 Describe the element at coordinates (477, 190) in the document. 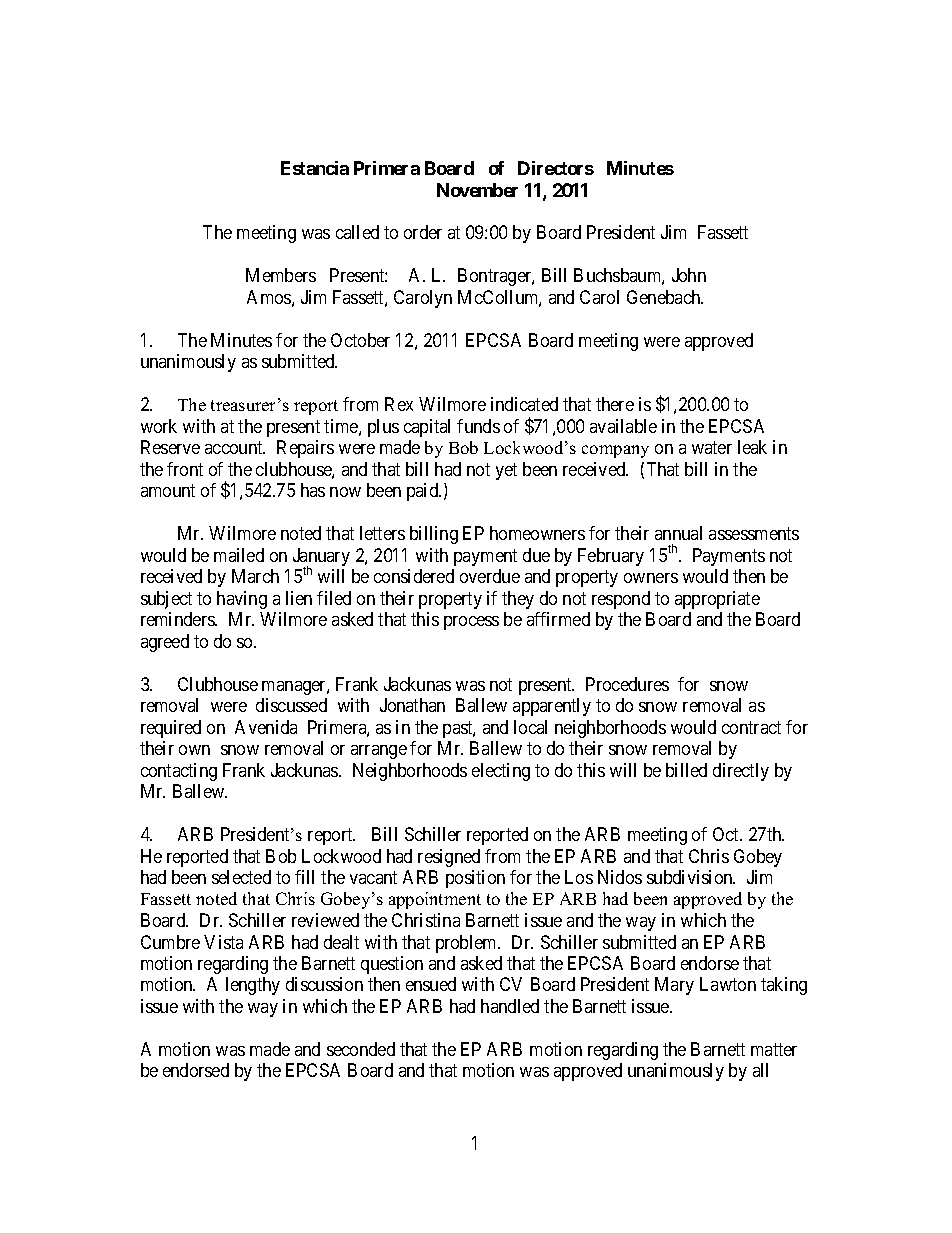

I see `November` at that location.
